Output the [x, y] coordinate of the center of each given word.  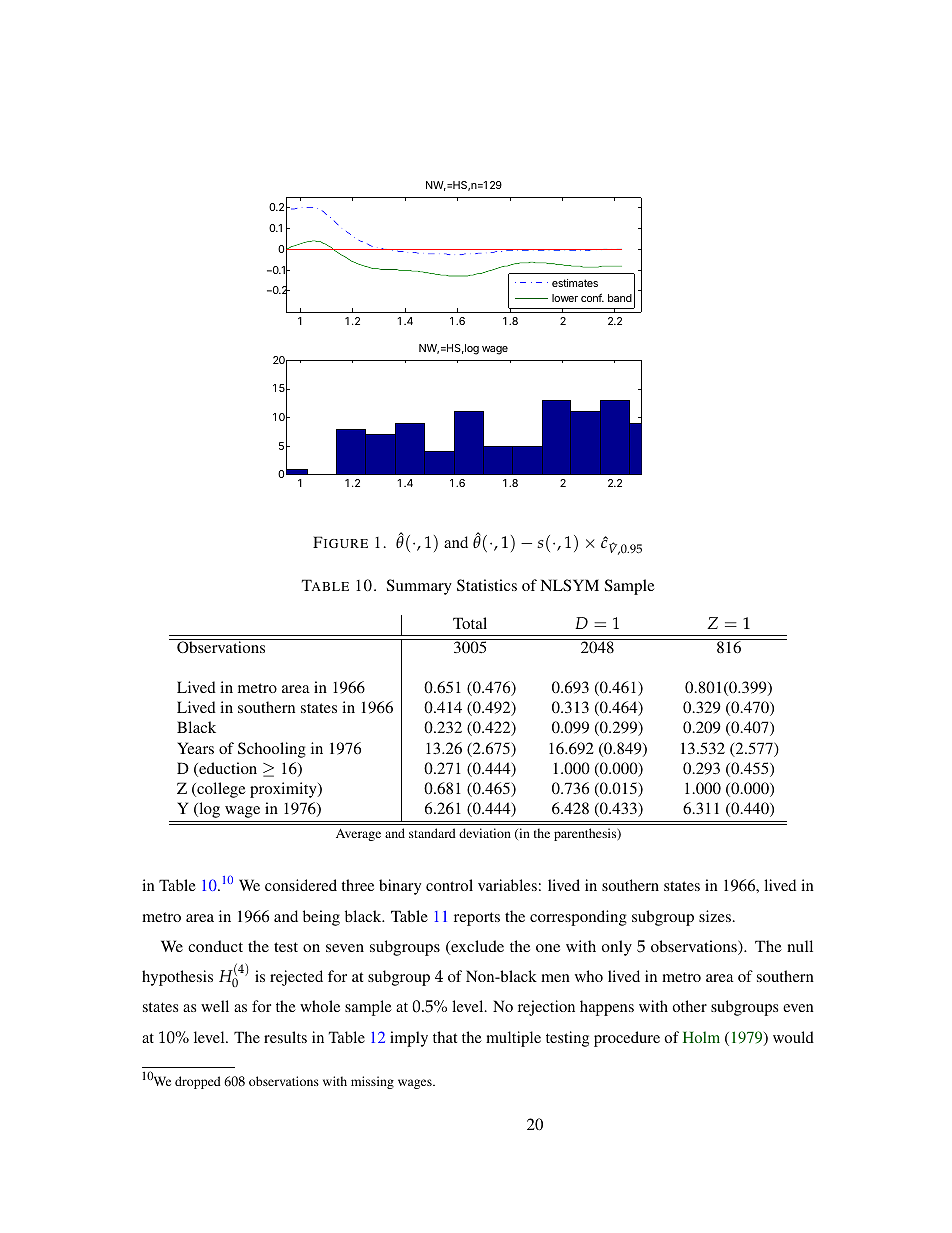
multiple [513, 1039]
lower [565, 298]
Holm [701, 1037]
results [285, 1037]
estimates [575, 283]
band [620, 298]
